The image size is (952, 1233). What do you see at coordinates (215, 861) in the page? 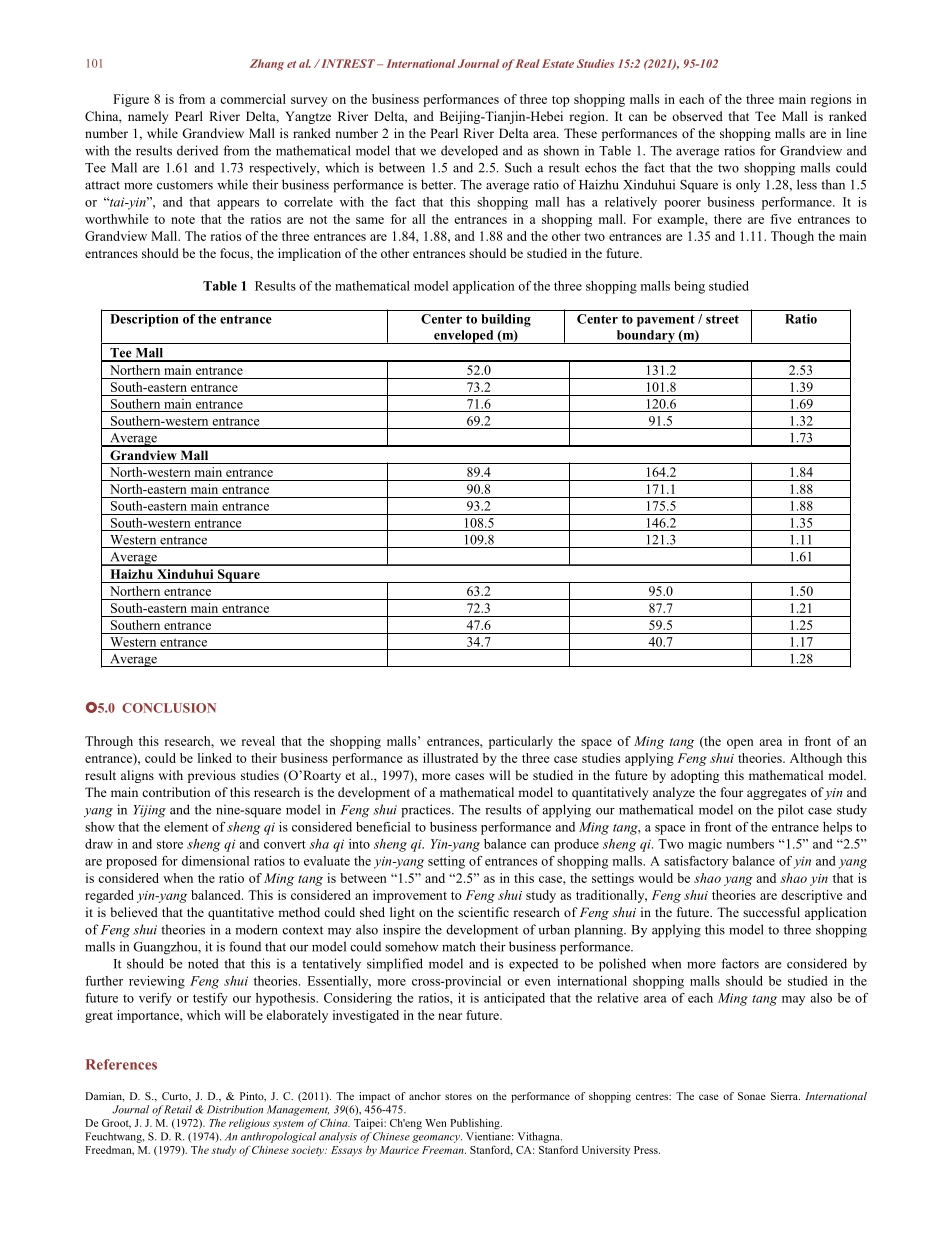
I see `dimensional` at bounding box center [215, 861].
